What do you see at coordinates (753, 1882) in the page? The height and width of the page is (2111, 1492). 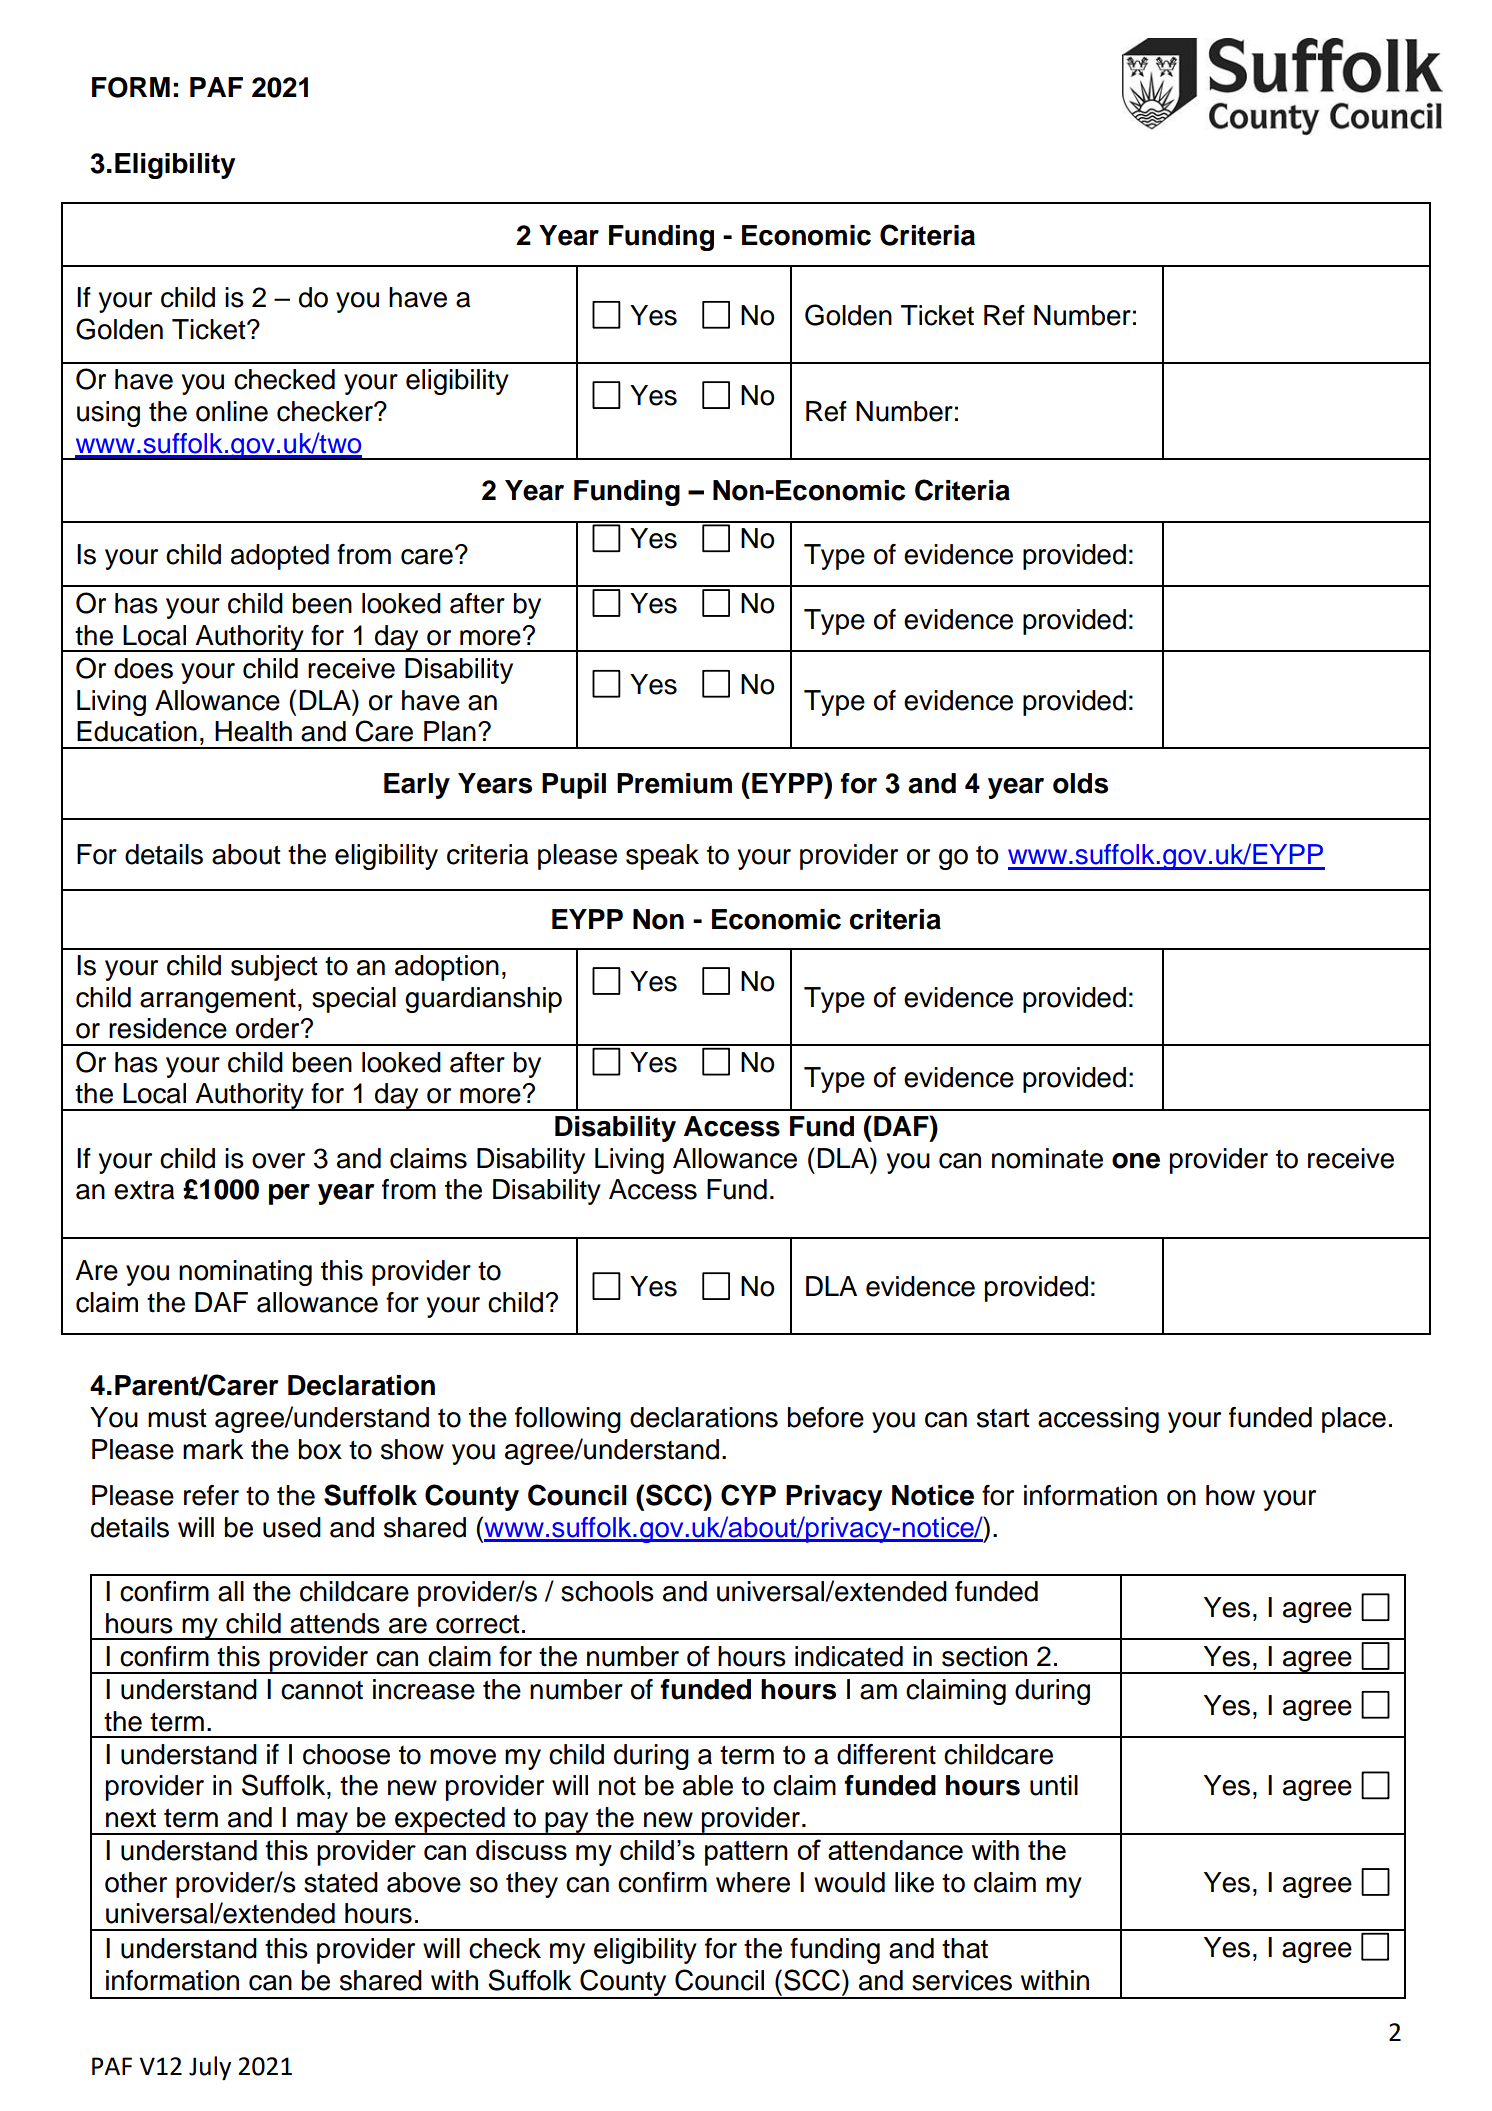 I see `where` at bounding box center [753, 1882].
